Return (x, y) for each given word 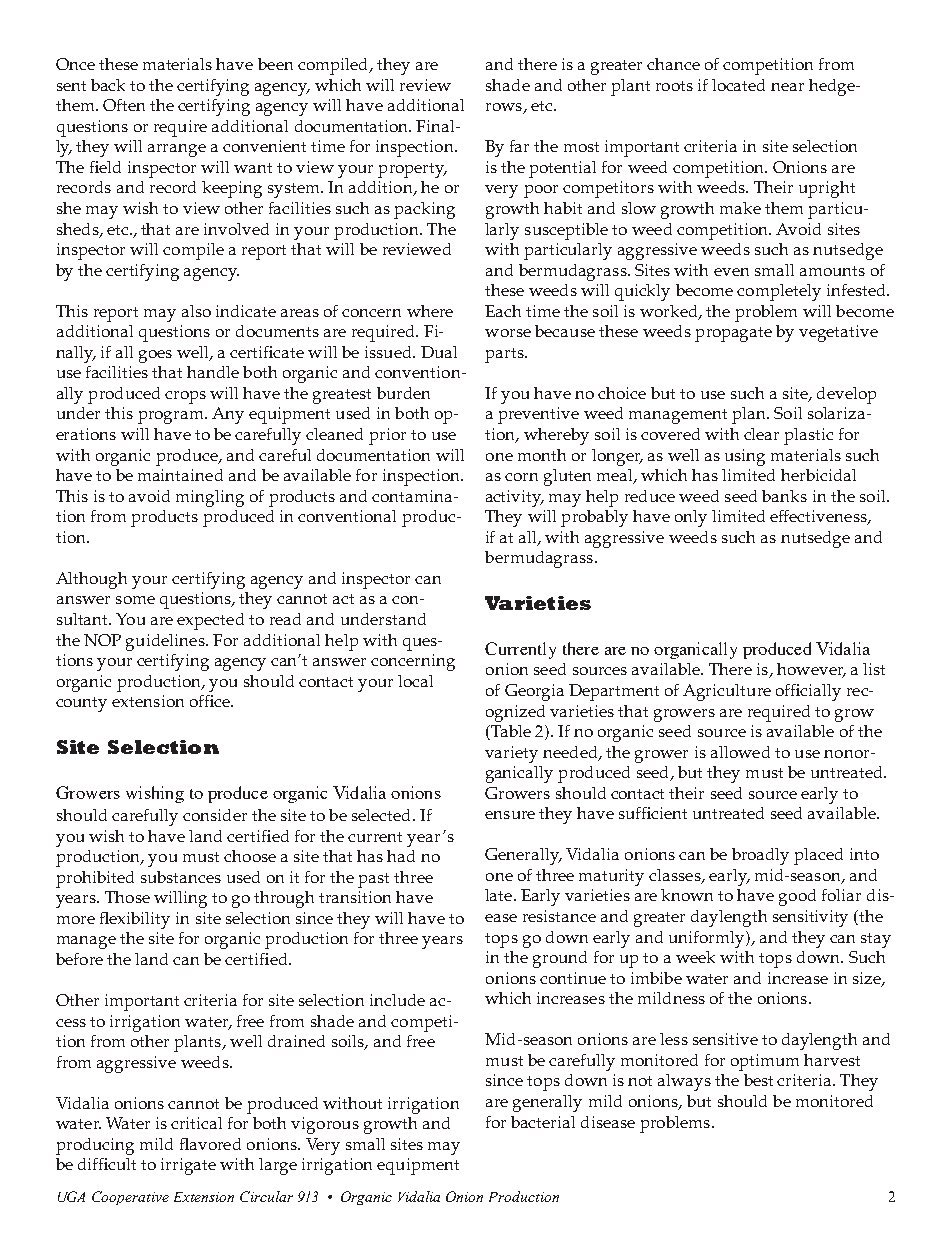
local (415, 681)
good (797, 897)
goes (155, 356)
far (519, 146)
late (500, 895)
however (811, 670)
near (787, 87)
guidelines (166, 642)
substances (181, 877)
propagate (733, 334)
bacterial (543, 1122)
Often (124, 105)
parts (505, 355)
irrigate (188, 1166)
